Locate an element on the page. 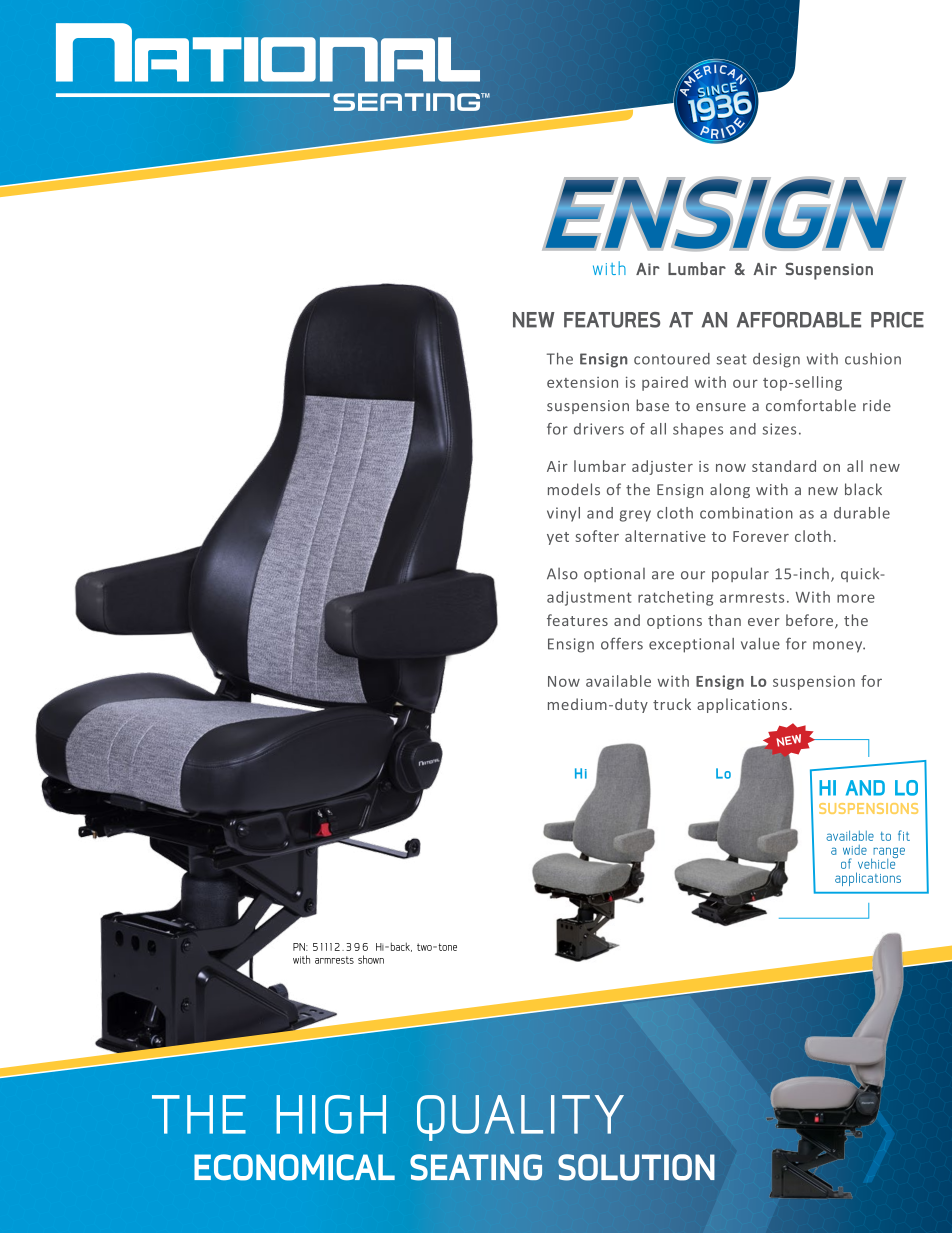 This page has width=952, height=1233. QUALITY is located at coordinates (520, 1118).
